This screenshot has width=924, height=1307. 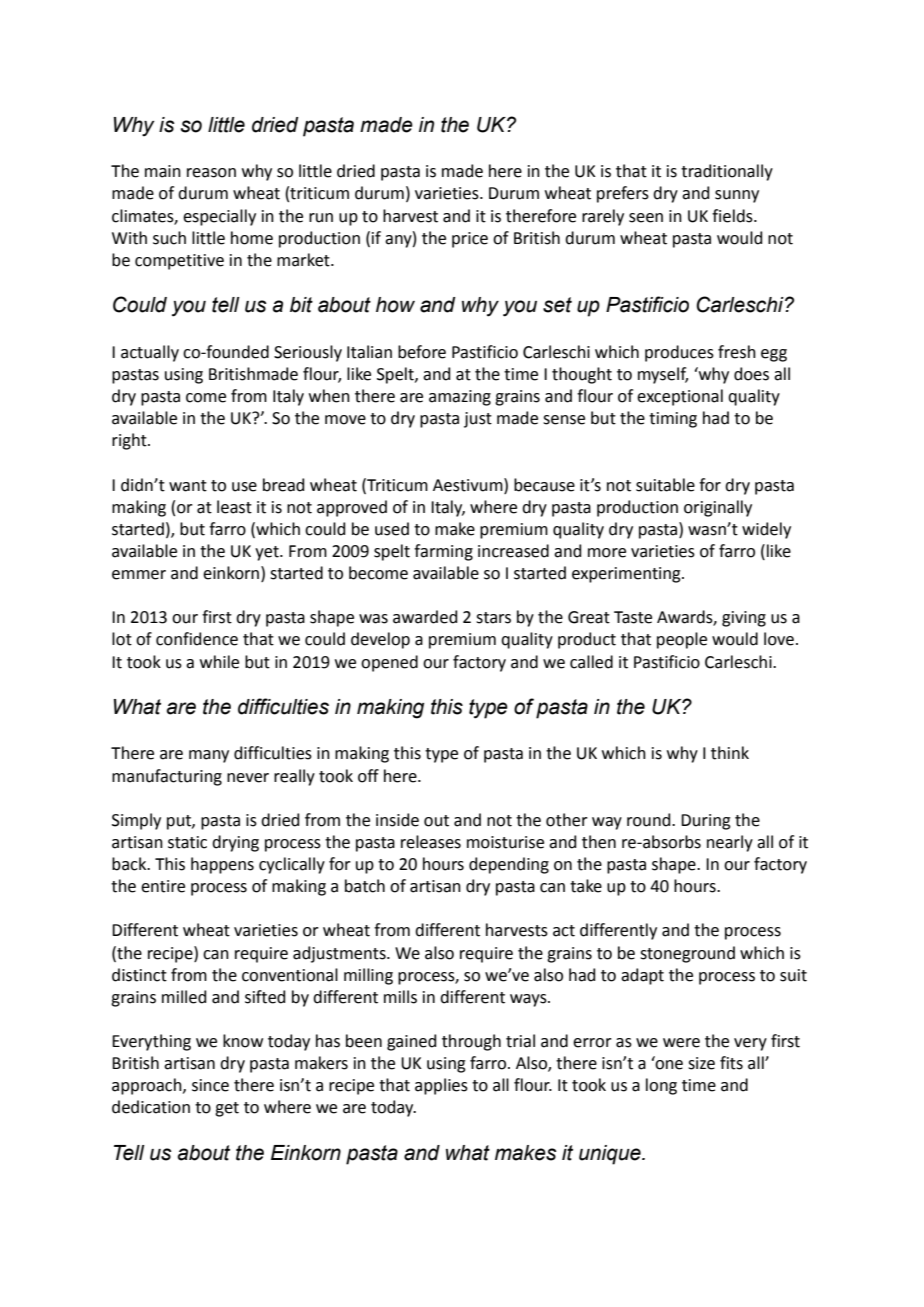 I want to click on long, so click(x=661, y=1086).
